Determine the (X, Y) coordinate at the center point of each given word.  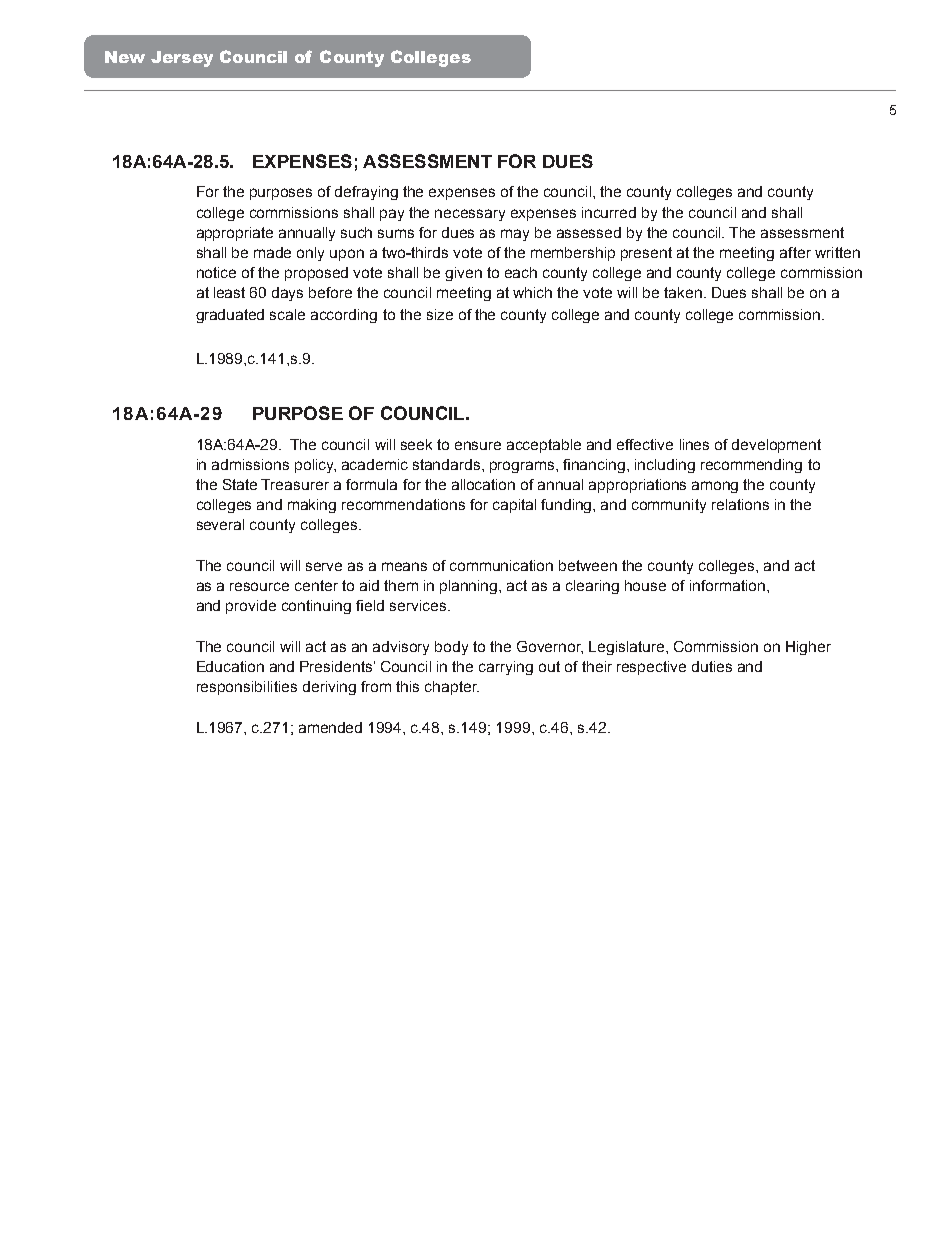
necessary (470, 215)
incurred (609, 212)
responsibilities (247, 688)
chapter (452, 688)
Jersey (182, 59)
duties (712, 666)
